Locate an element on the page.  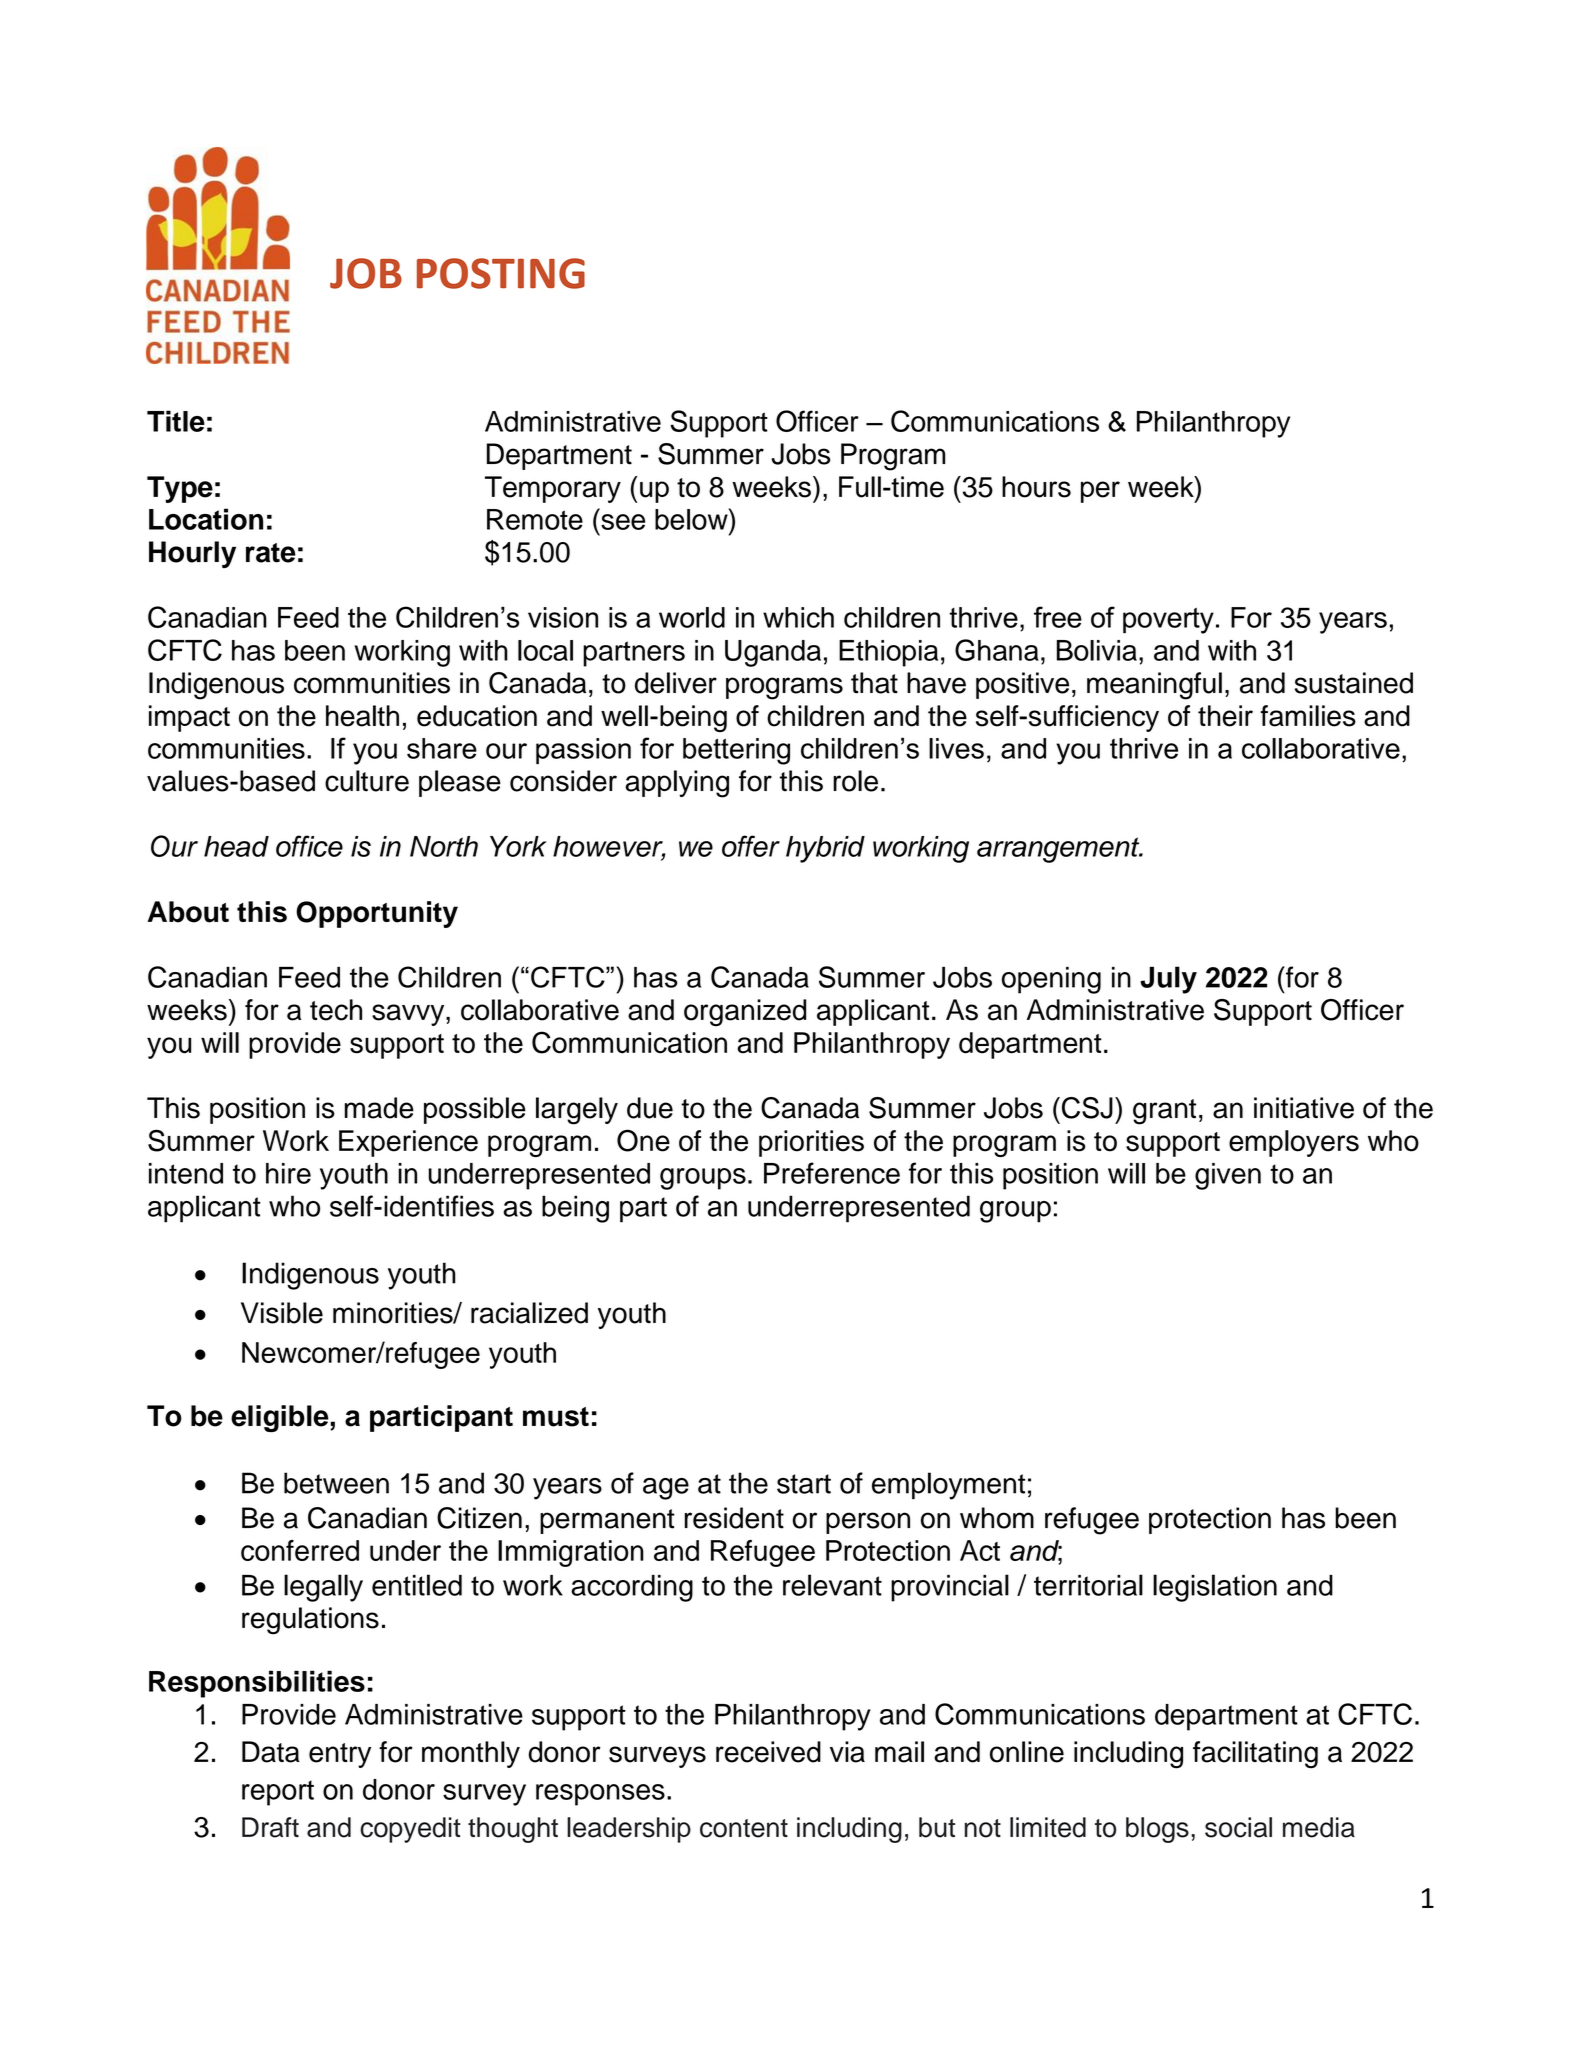
given is located at coordinates (1228, 1176).
